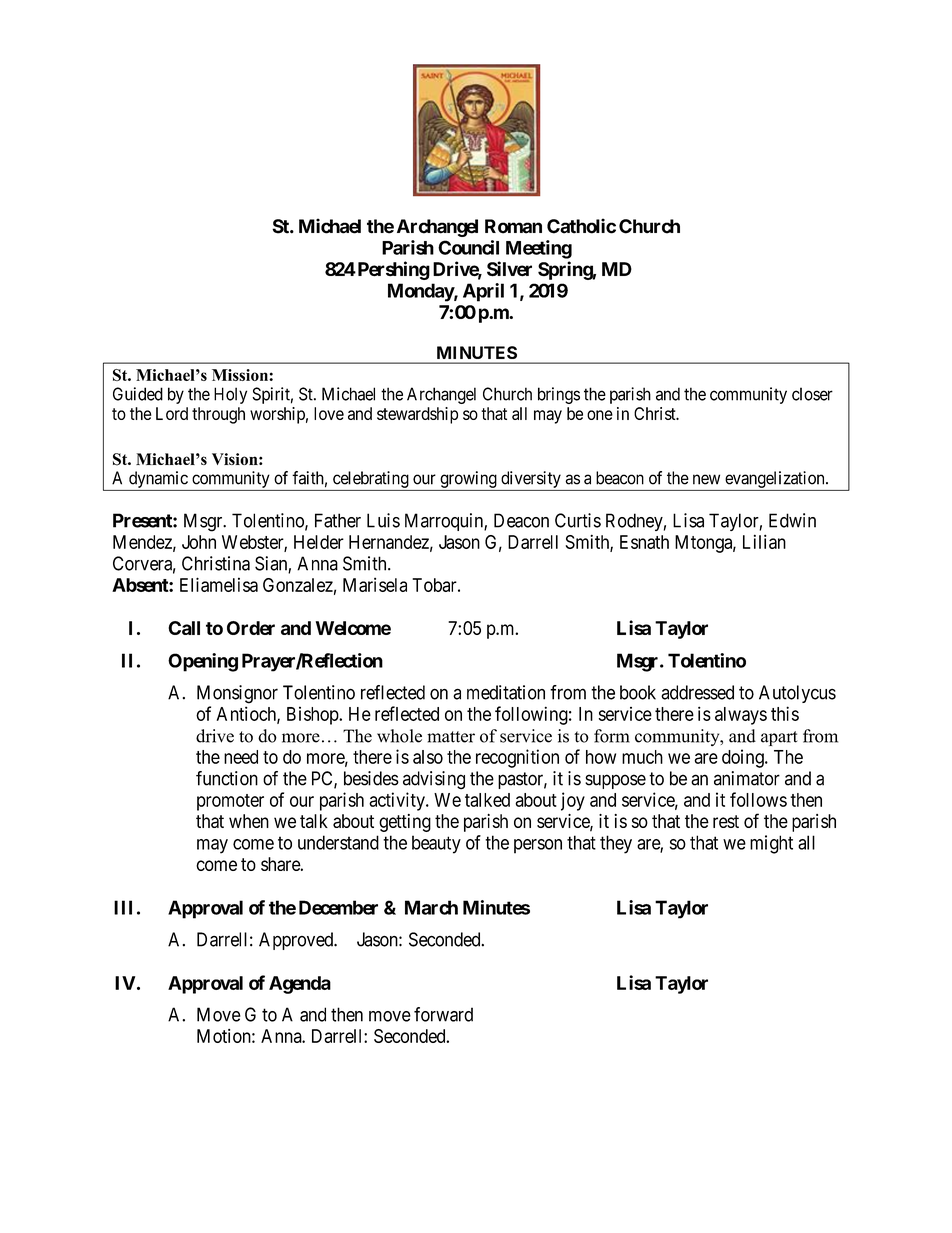 The height and width of the document is (1233, 952). I want to click on Agenda, so click(300, 985).
